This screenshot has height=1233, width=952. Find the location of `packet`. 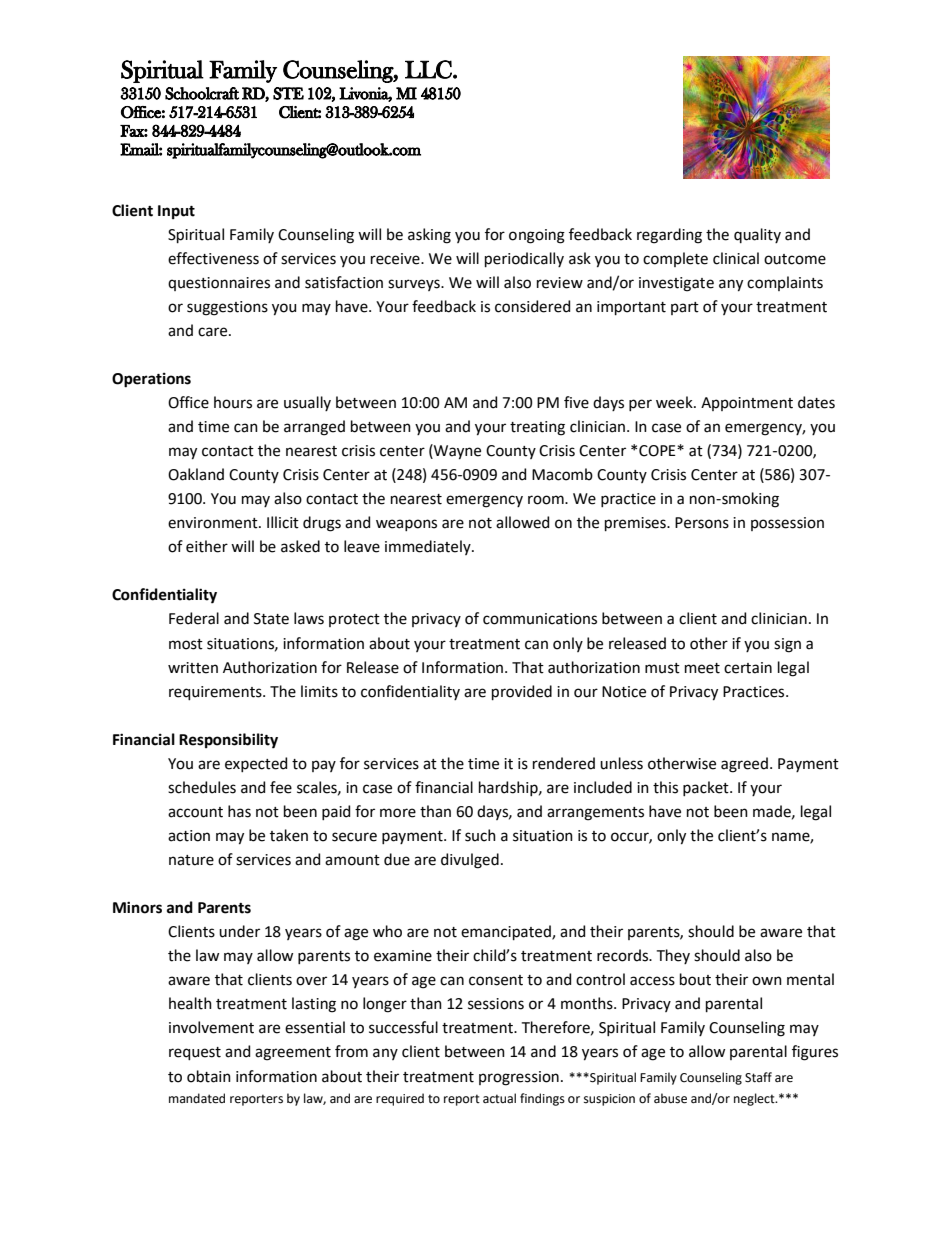

packet is located at coordinates (707, 788).
